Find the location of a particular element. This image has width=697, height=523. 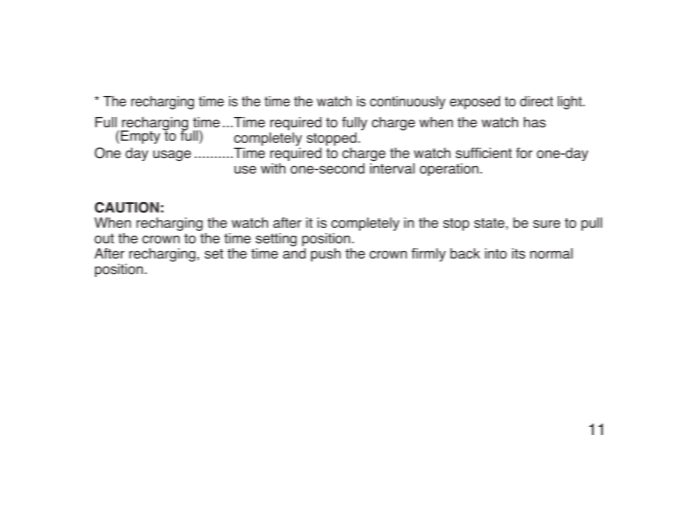

for is located at coordinates (524, 153).
